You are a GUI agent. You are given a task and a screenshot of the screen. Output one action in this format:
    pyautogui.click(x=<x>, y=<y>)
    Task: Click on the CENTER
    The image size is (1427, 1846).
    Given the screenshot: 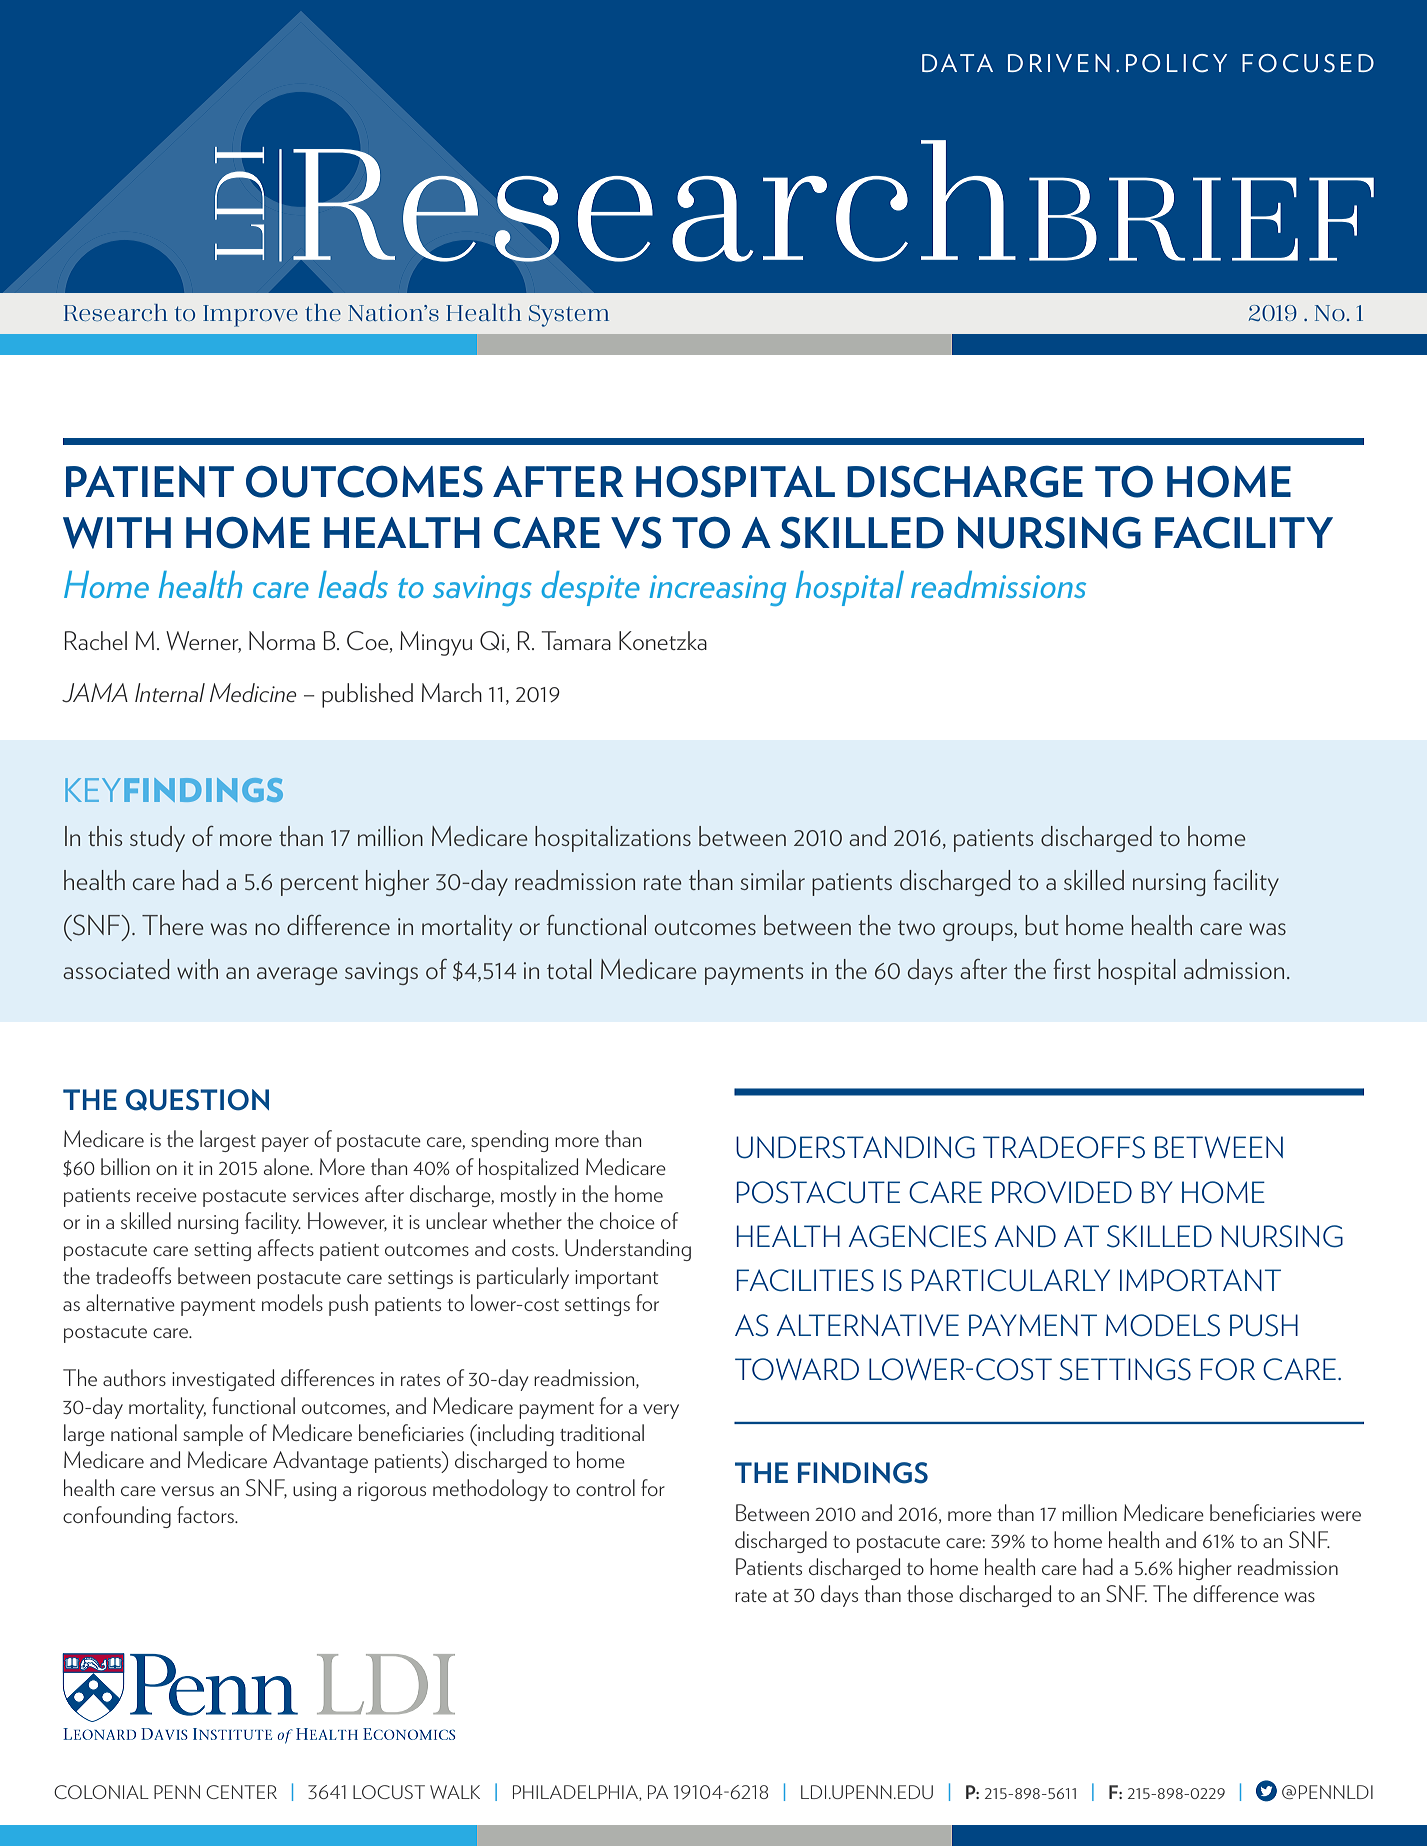 What is the action you would take?
    pyautogui.click(x=241, y=1792)
